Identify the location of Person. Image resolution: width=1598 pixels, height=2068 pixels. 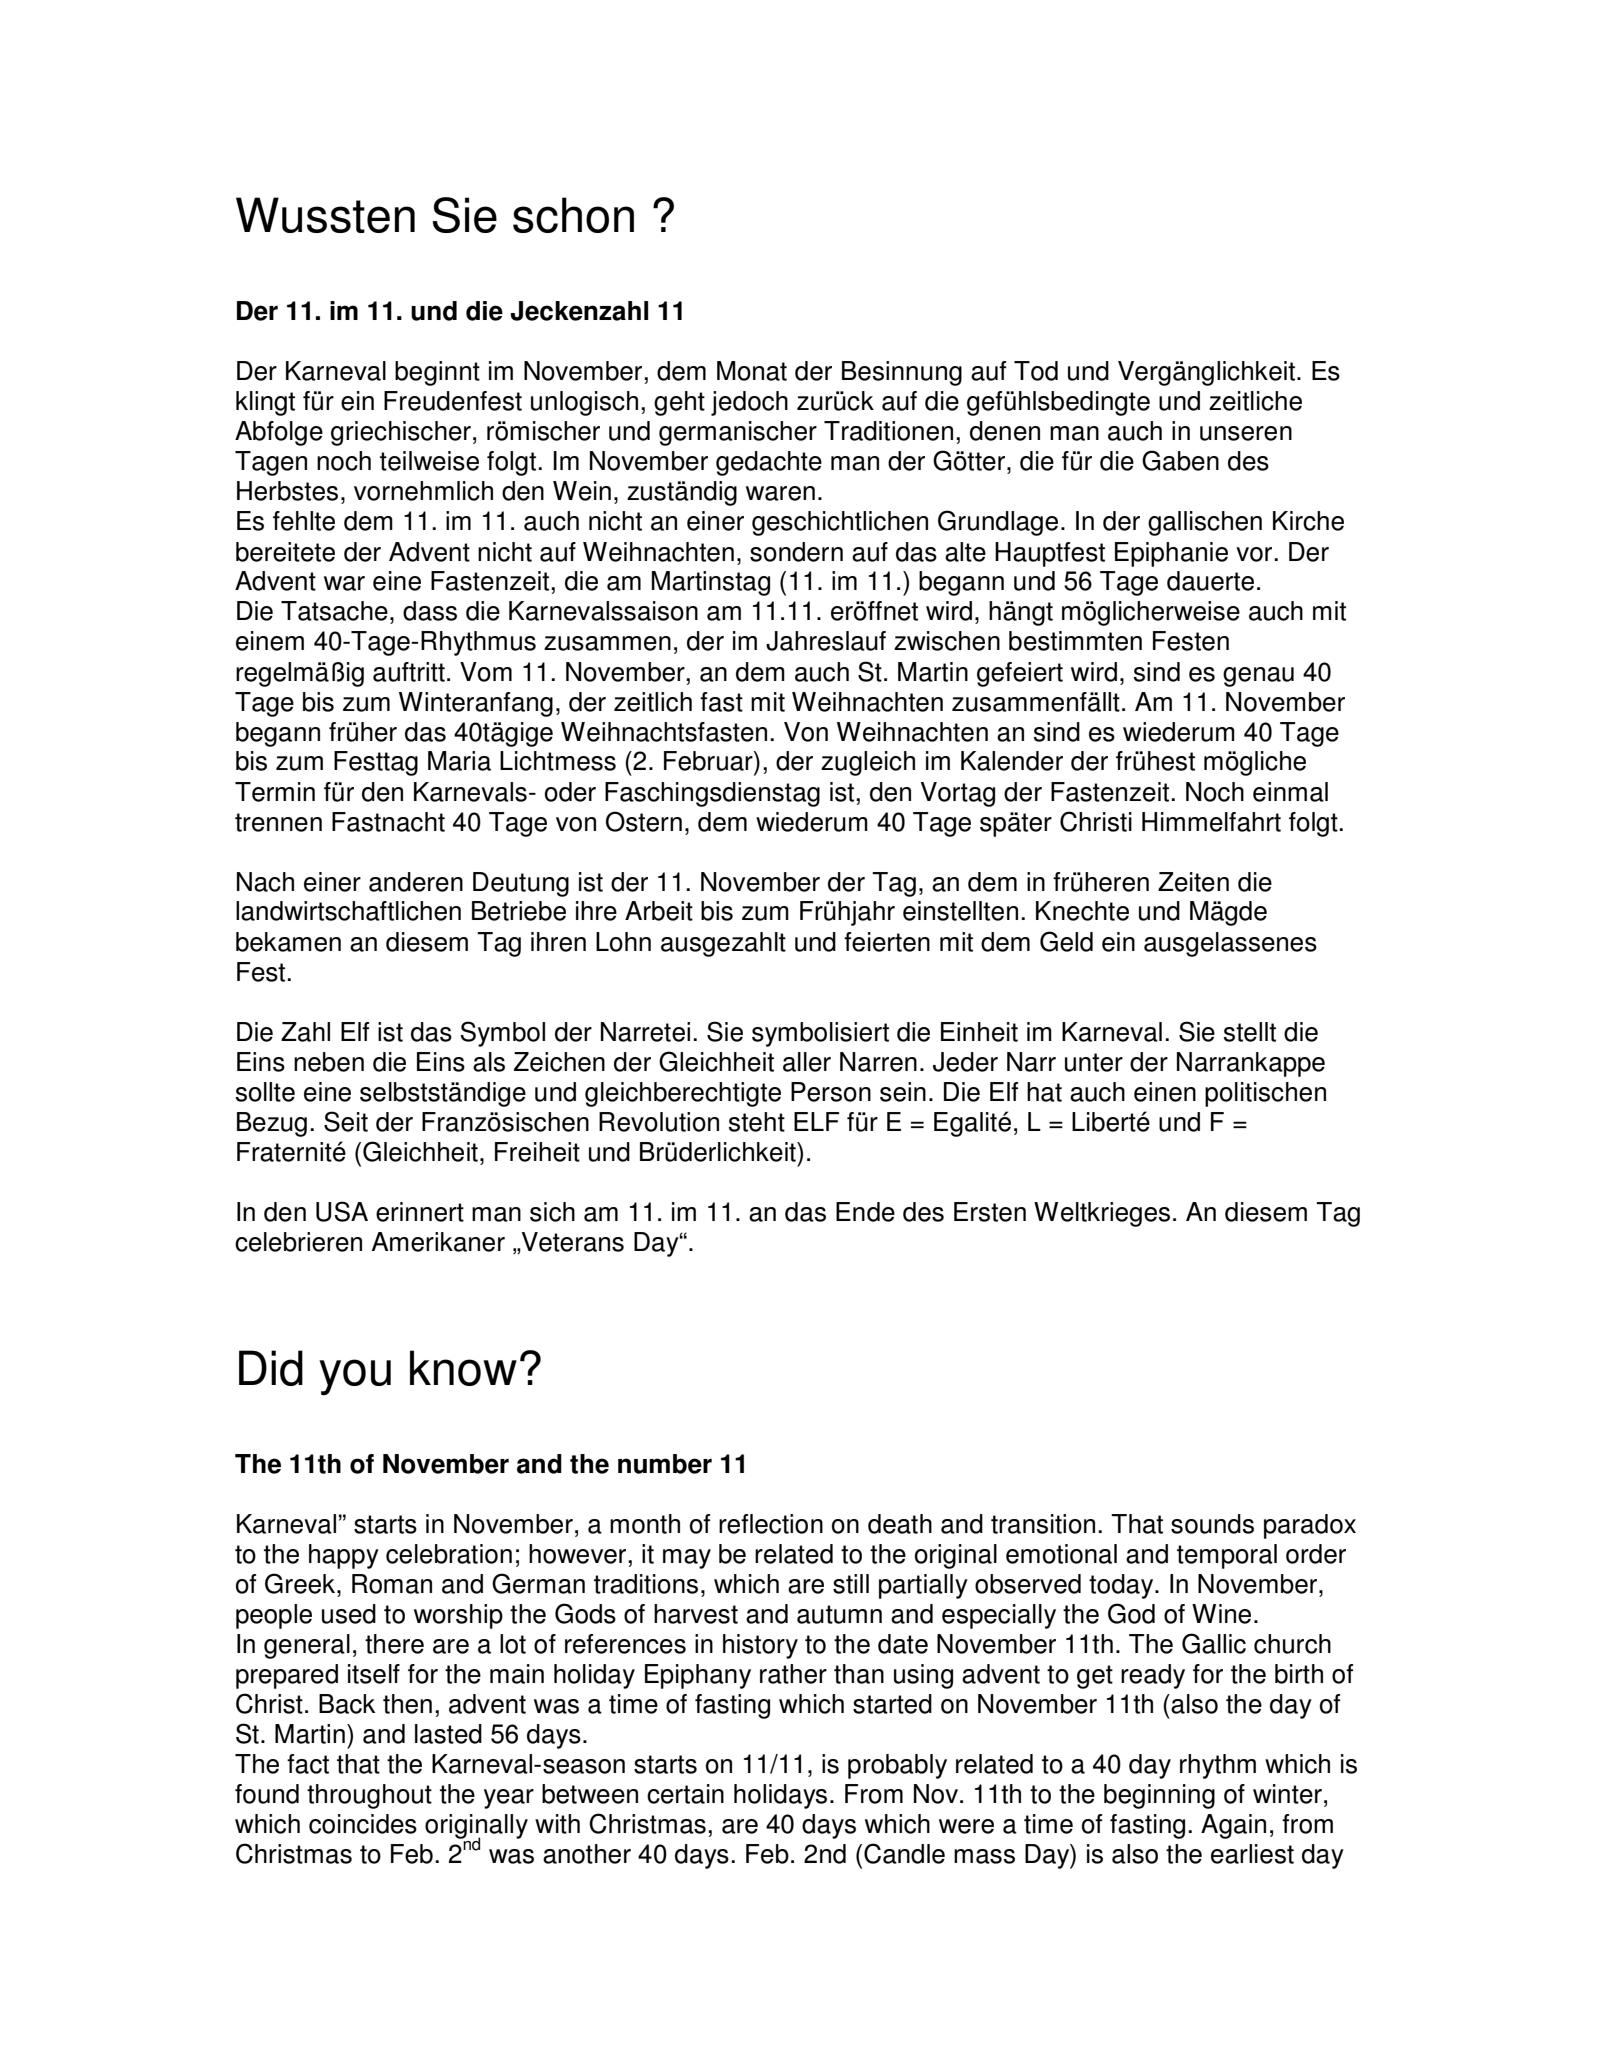
(831, 1092).
